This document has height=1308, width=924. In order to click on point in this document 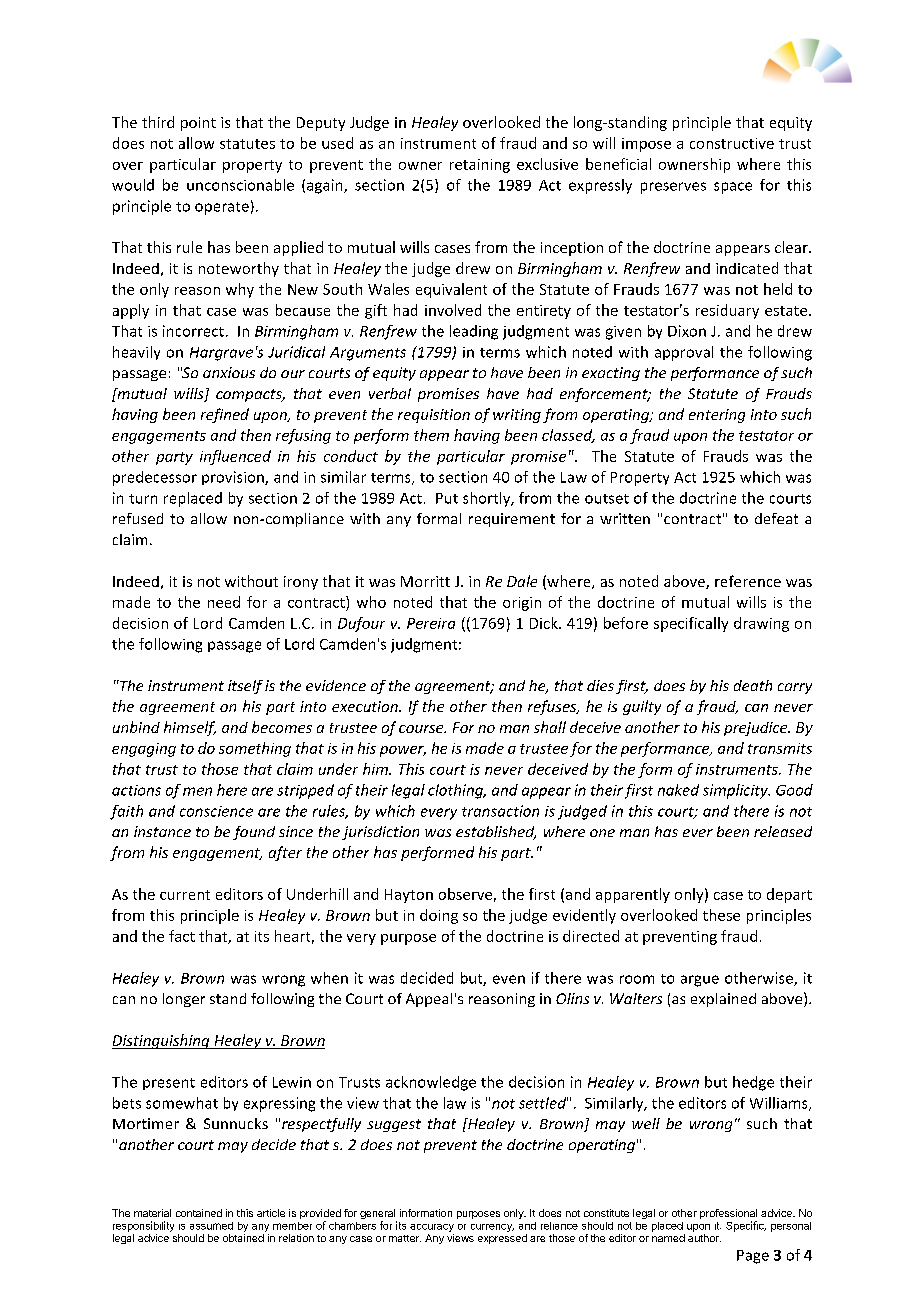, I will do `click(198, 124)`.
